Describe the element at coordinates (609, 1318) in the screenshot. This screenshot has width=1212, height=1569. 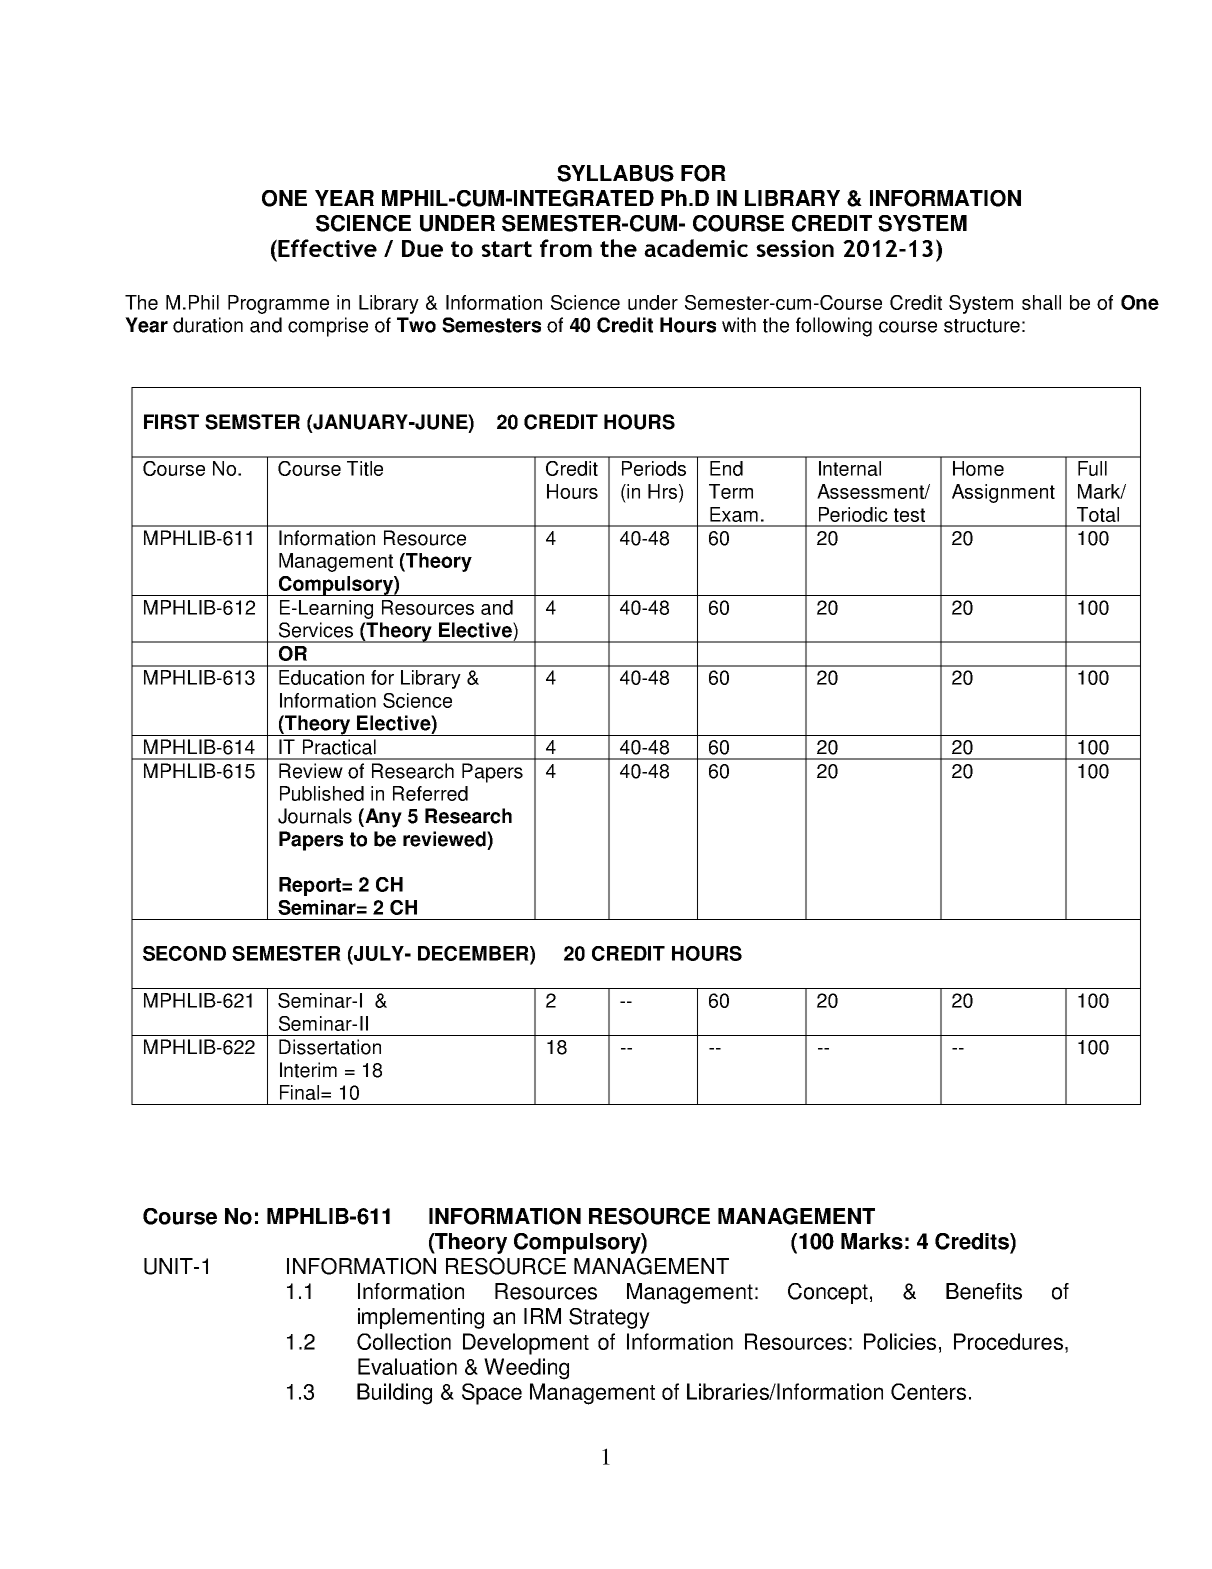
I see `Strategy` at that location.
